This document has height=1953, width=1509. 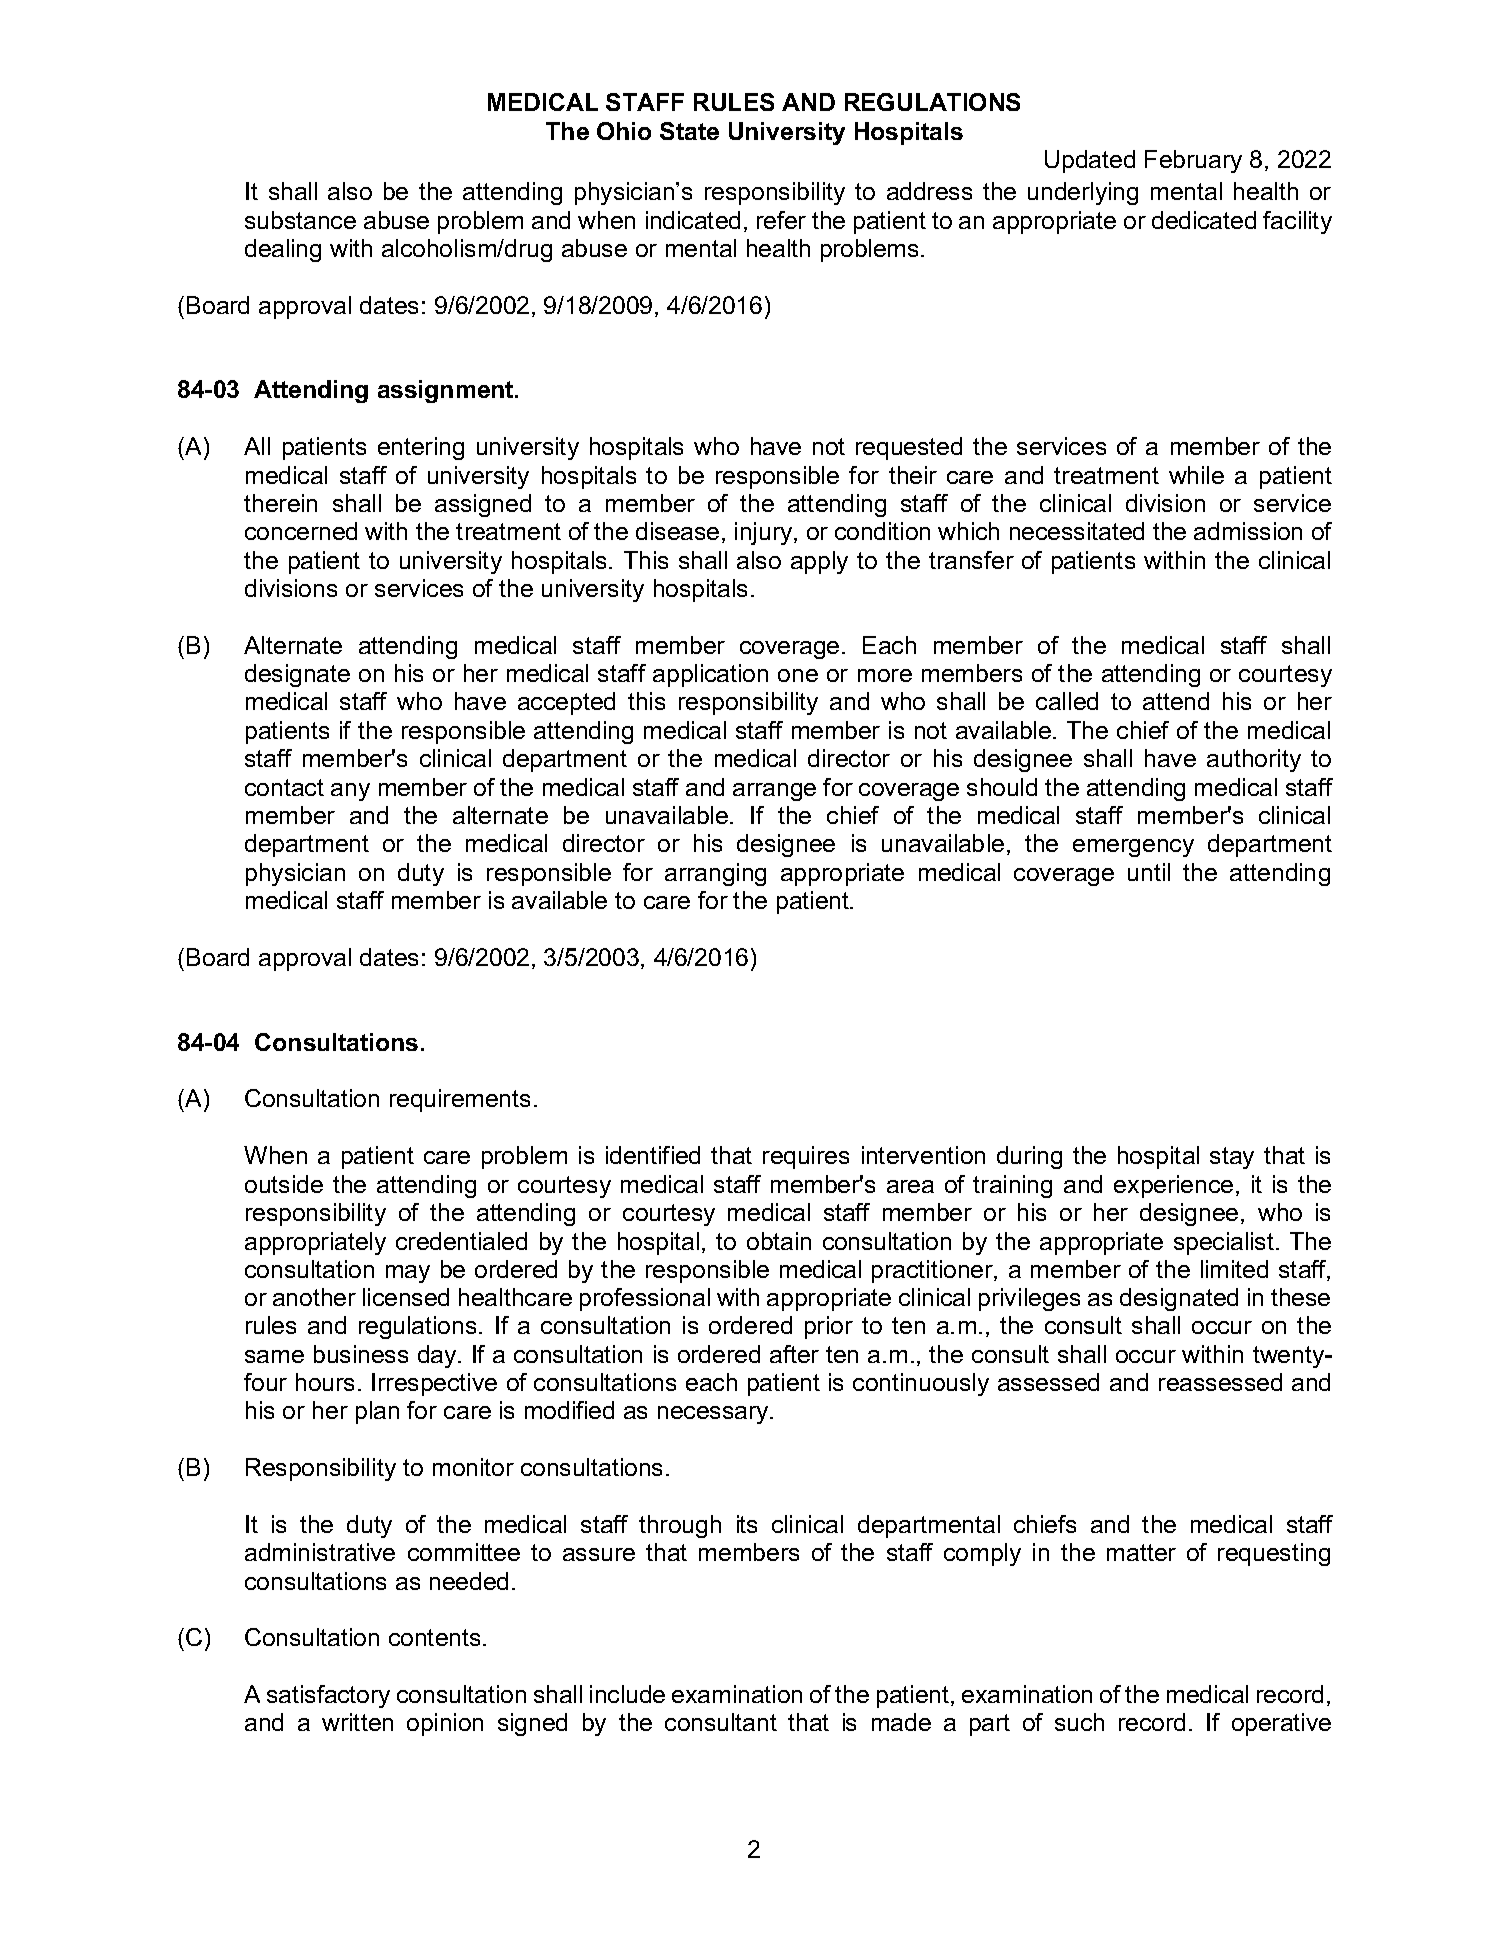 What do you see at coordinates (1193, 161) in the document?
I see `February` at bounding box center [1193, 161].
